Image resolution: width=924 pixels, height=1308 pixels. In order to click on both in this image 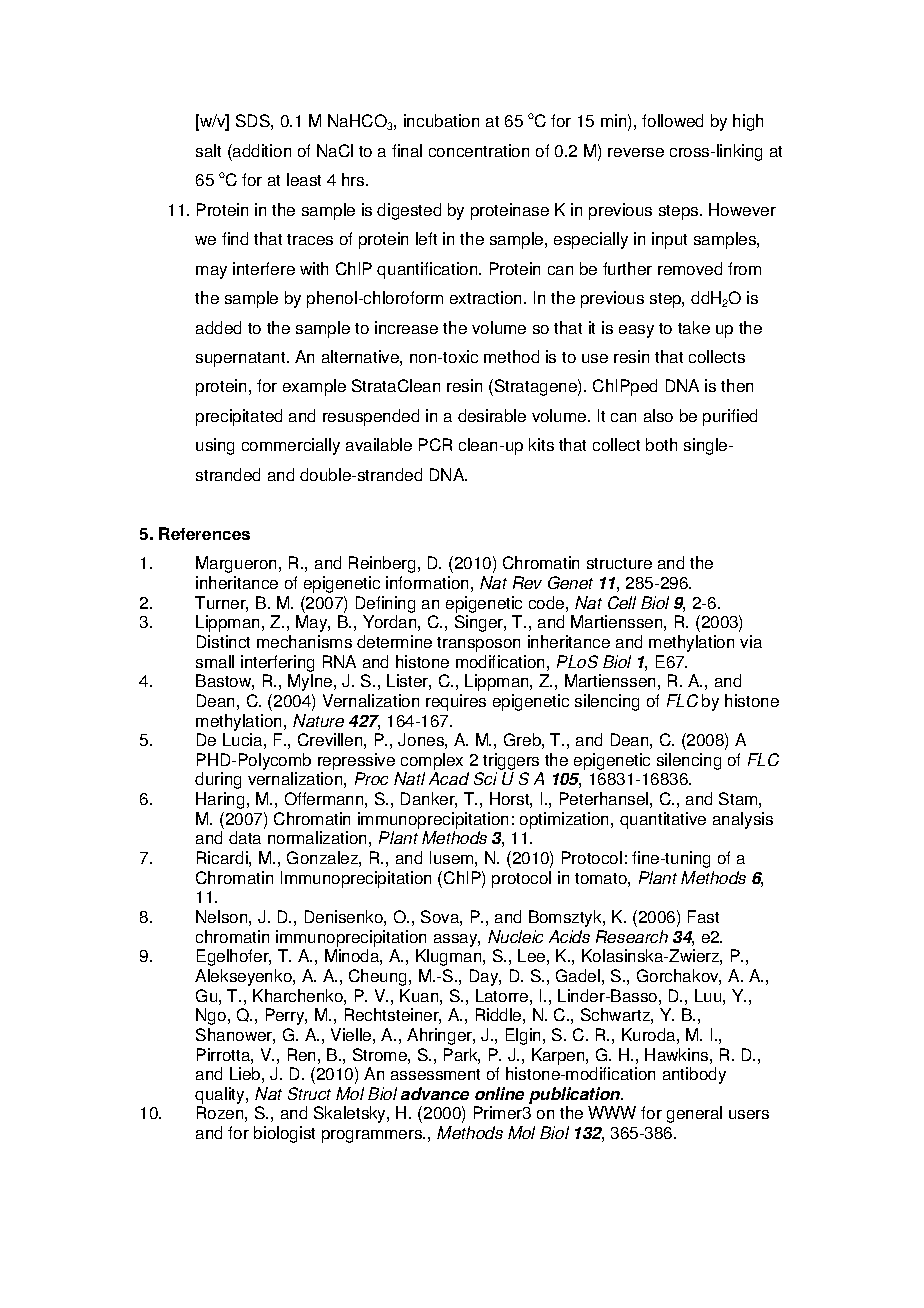, I will do `click(661, 444)`.
